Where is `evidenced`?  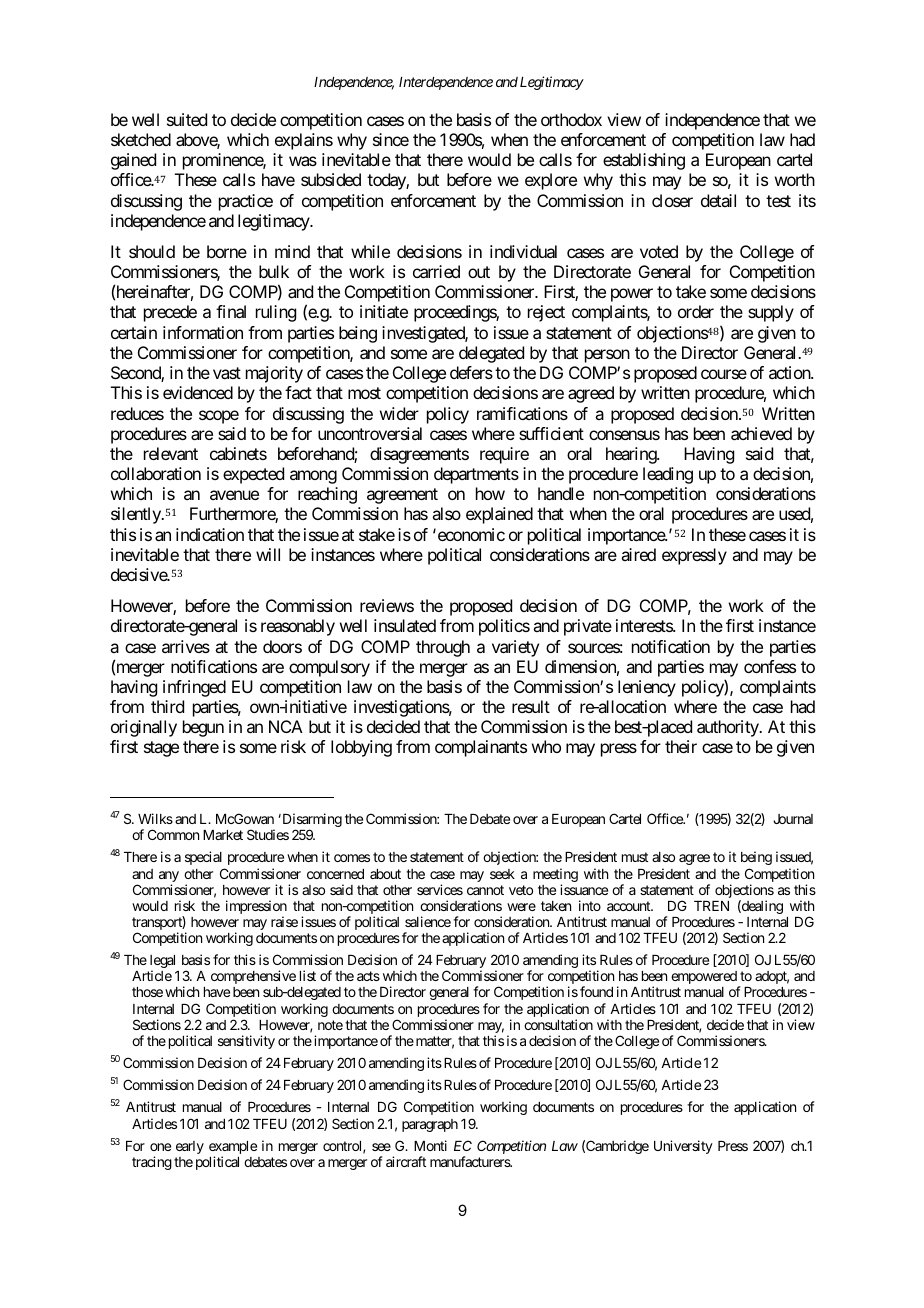 evidenced is located at coordinates (198, 392).
